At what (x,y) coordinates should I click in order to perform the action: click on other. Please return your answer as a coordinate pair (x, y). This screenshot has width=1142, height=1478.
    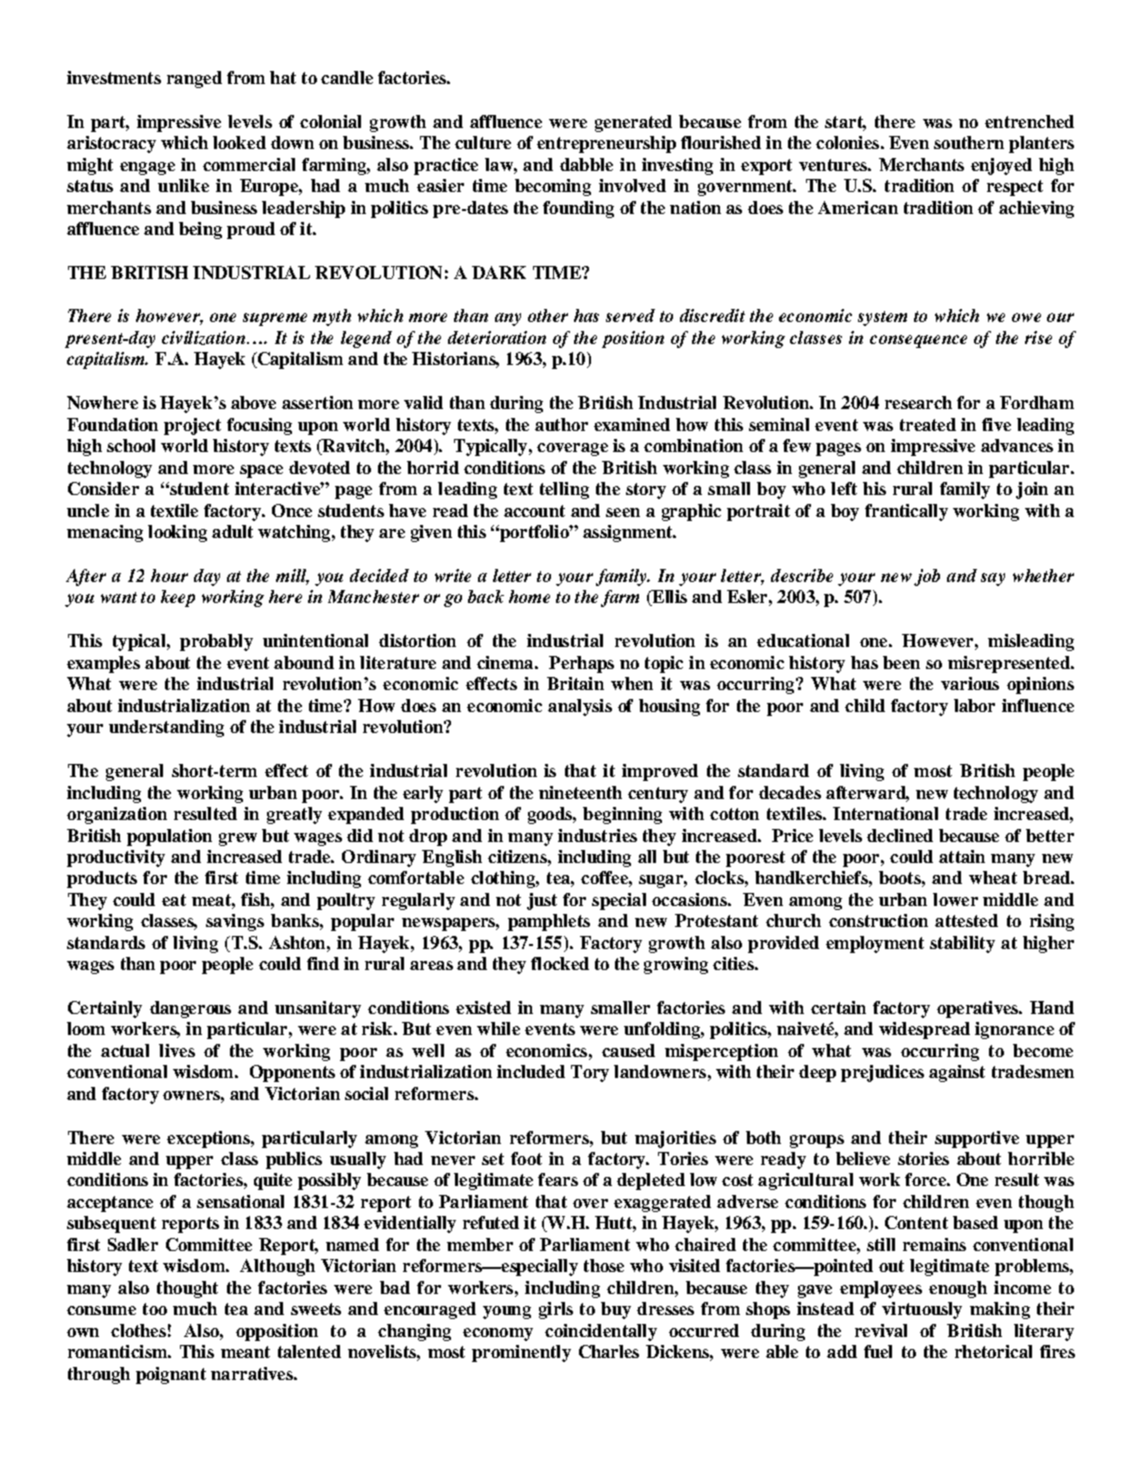
    Looking at the image, I should click on (548, 315).
